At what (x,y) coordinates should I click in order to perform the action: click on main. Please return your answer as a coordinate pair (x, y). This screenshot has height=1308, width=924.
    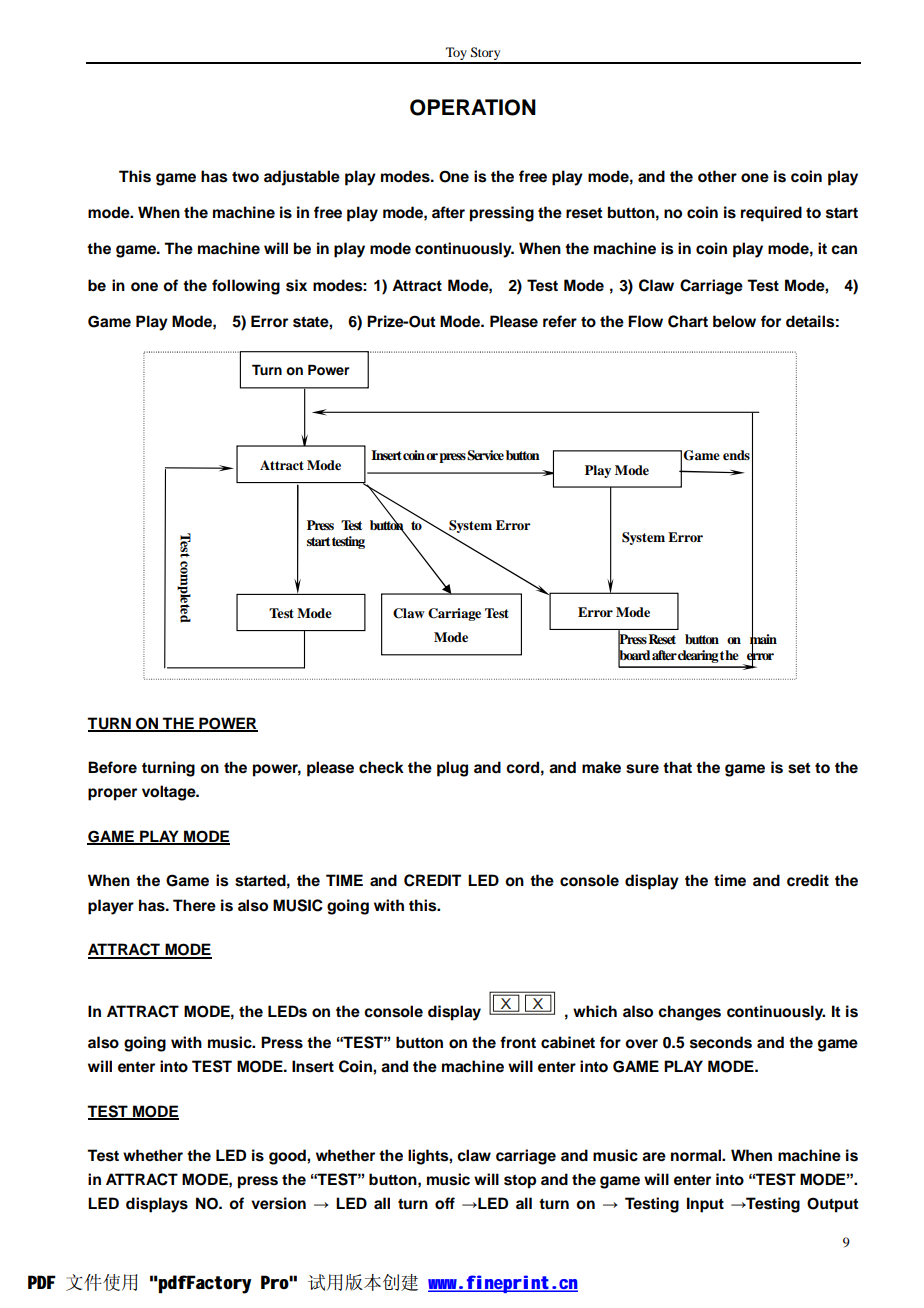
    Looking at the image, I should click on (763, 639).
